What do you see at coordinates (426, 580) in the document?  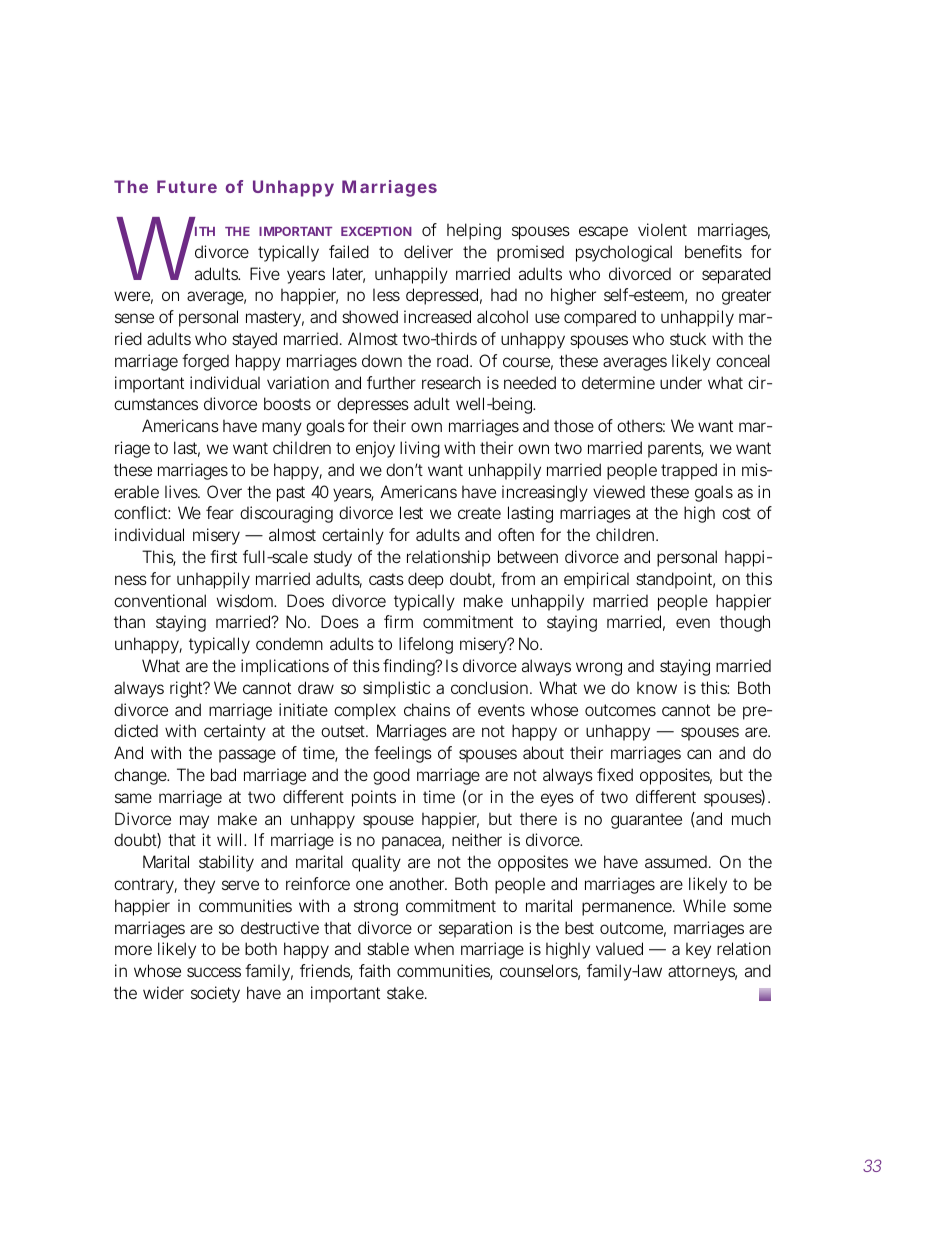 I see `deep` at bounding box center [426, 580].
